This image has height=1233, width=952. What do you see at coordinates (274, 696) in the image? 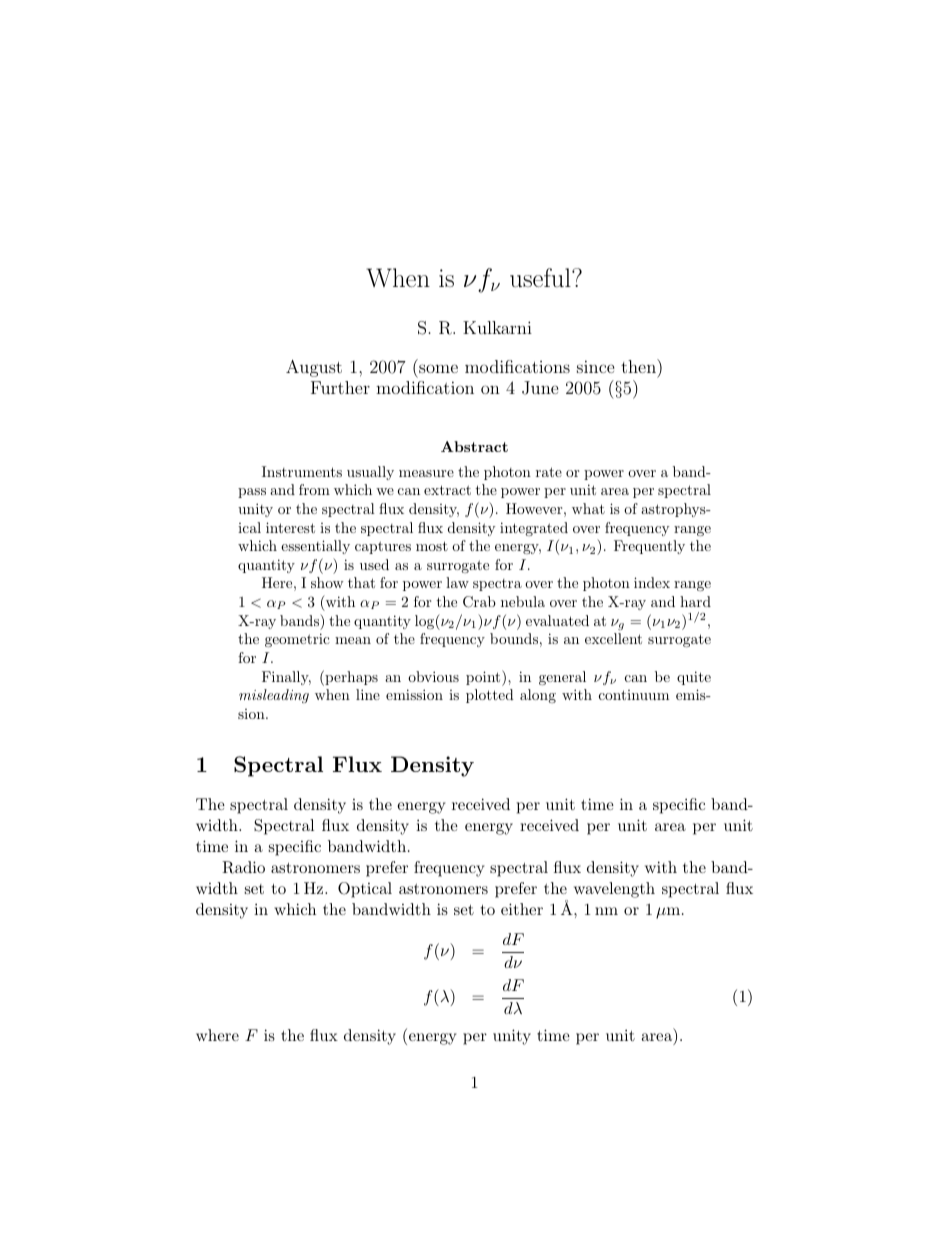
I see `misleading` at bounding box center [274, 696].
